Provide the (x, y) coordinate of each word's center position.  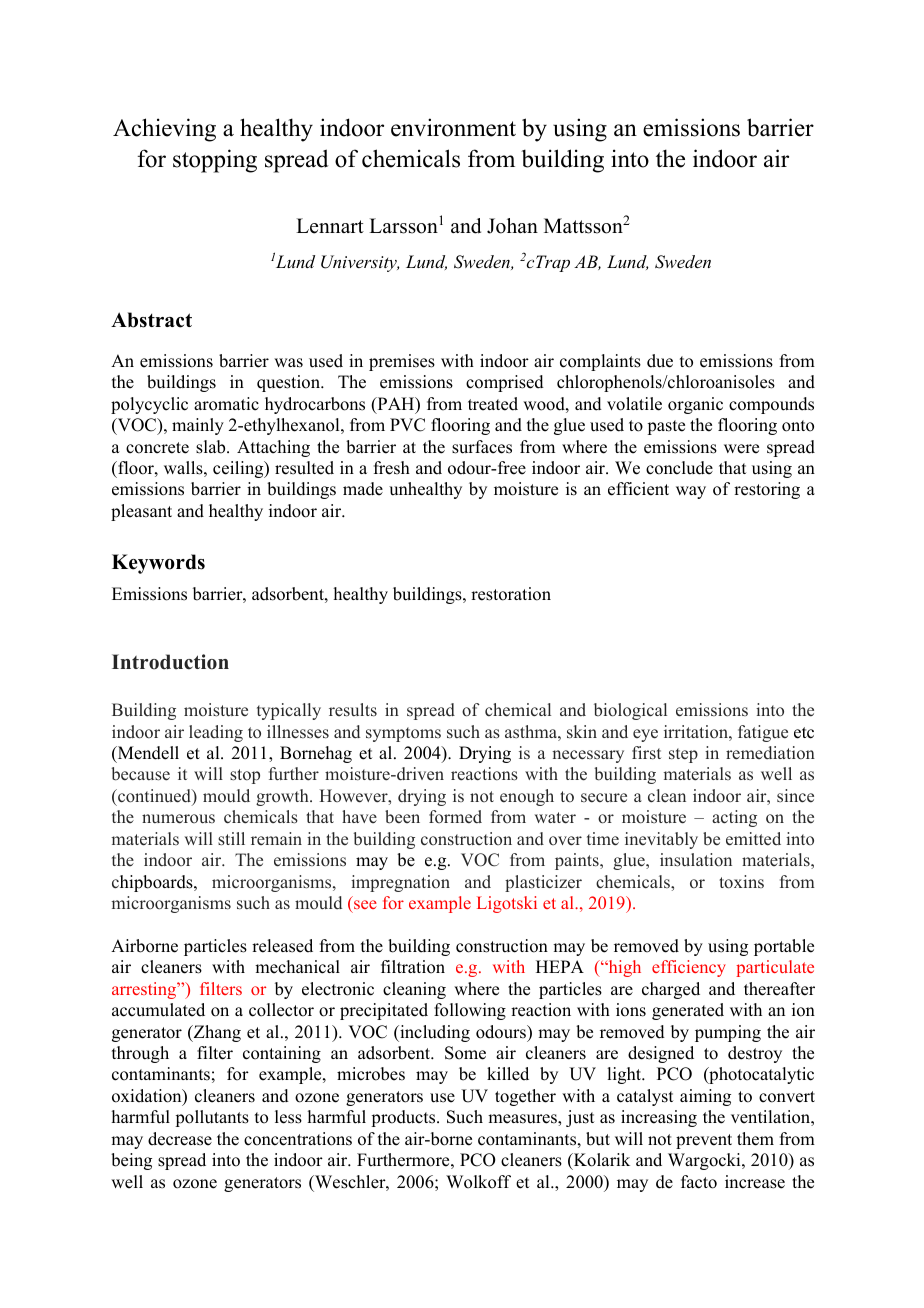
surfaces (482, 447)
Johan (512, 226)
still (231, 839)
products (404, 1118)
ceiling (239, 469)
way (691, 492)
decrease (180, 1139)
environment (453, 127)
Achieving (164, 130)
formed (455, 817)
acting (734, 818)
